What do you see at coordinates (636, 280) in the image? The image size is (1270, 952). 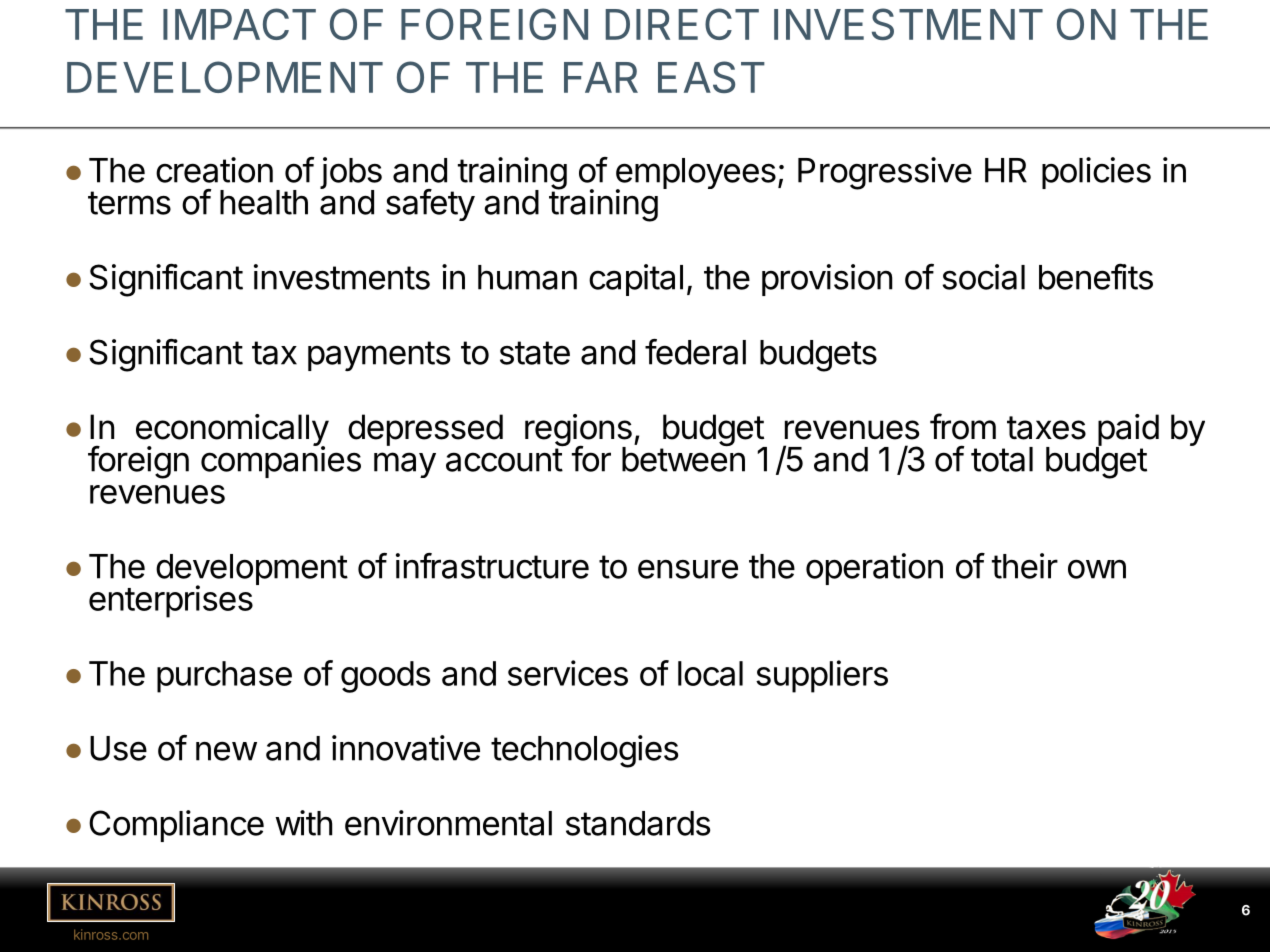 I see `capital` at bounding box center [636, 280].
